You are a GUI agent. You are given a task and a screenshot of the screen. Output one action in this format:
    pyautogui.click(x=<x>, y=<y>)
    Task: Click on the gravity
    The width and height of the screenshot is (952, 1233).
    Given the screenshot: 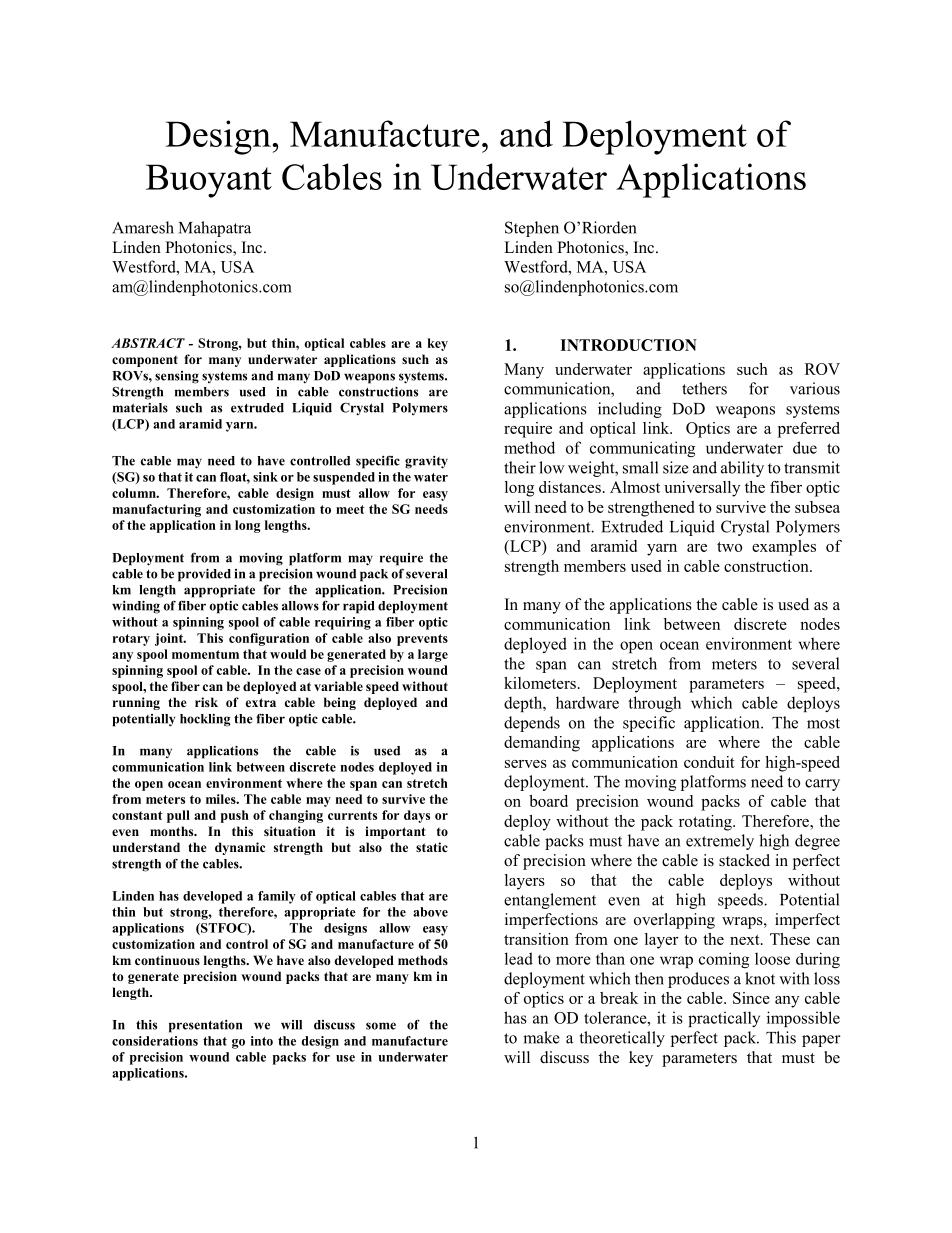 What is the action you would take?
    pyautogui.click(x=426, y=462)
